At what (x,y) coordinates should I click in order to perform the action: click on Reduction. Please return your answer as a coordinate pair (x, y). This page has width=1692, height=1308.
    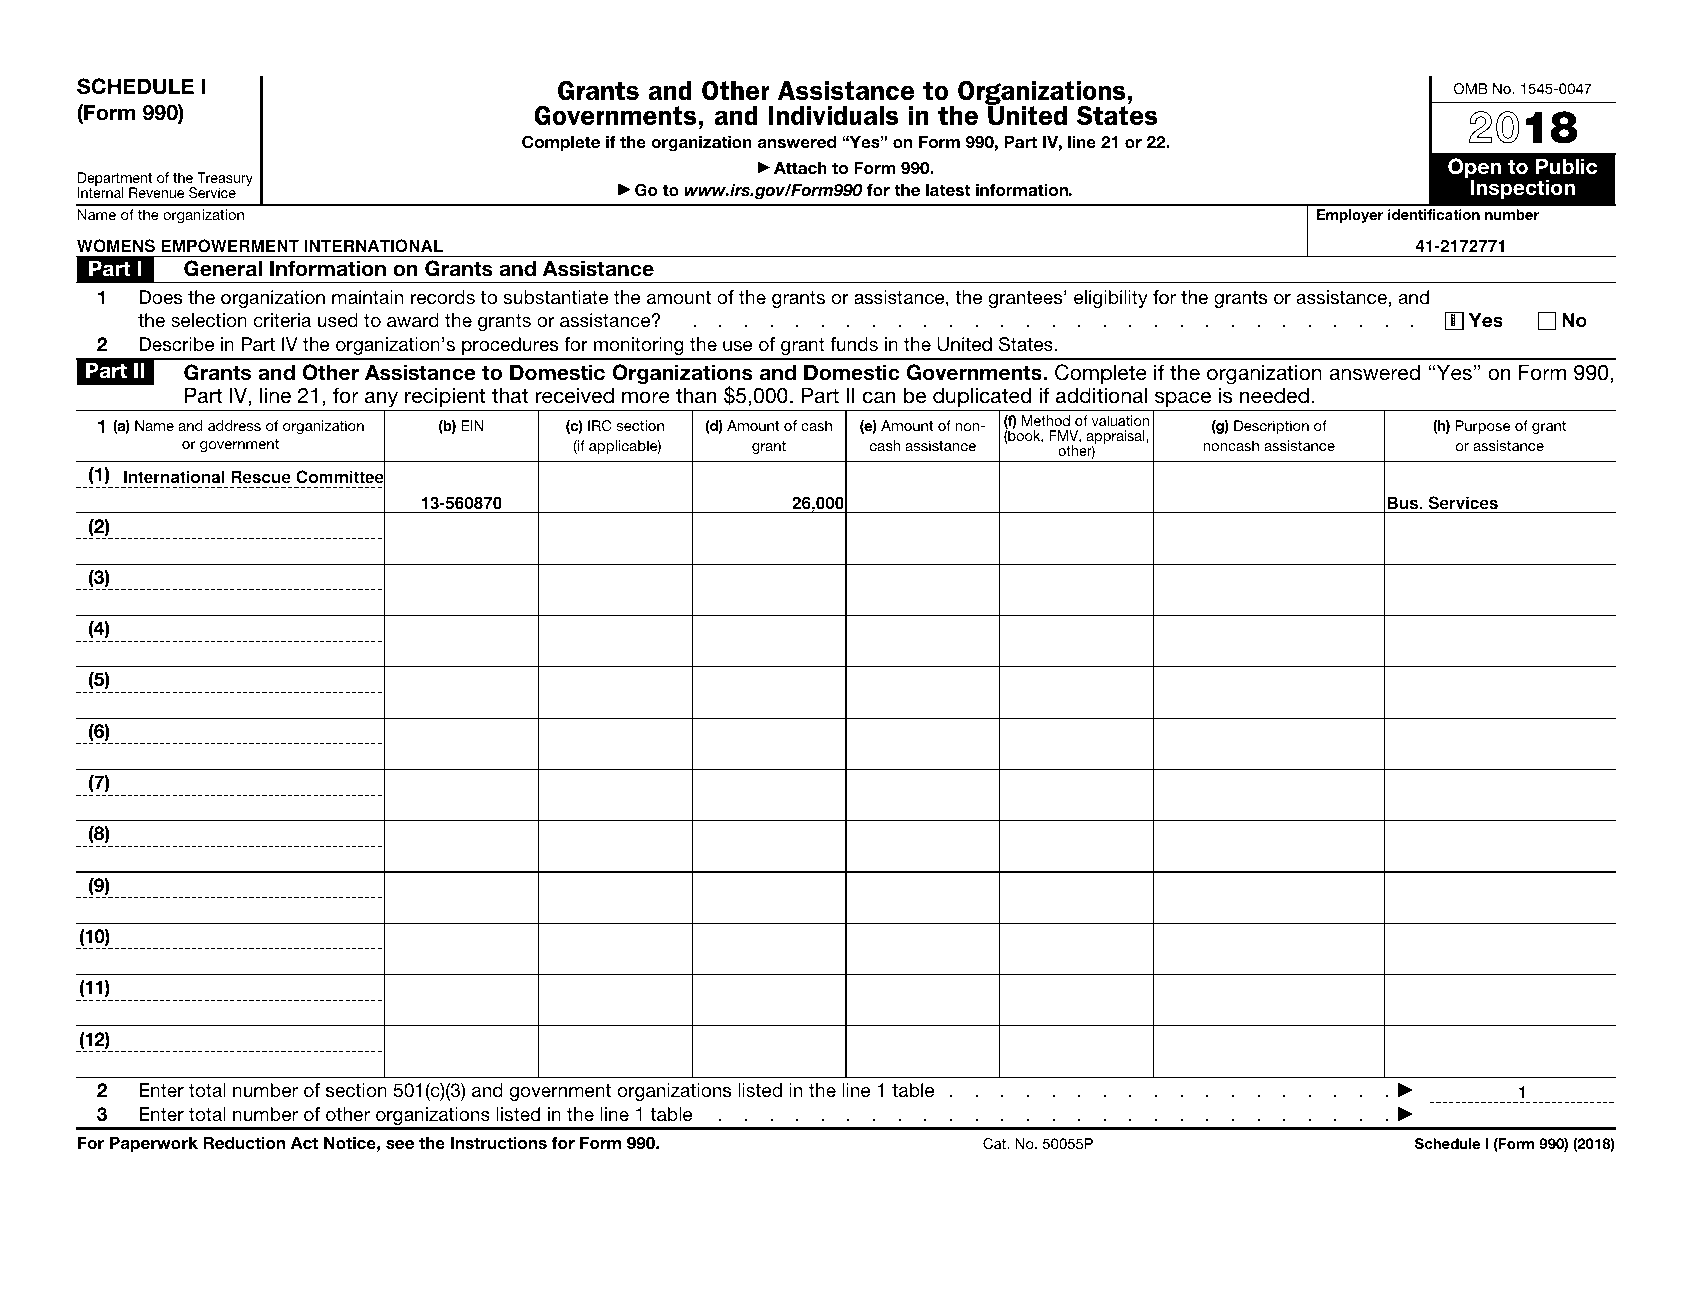
    Looking at the image, I should click on (244, 1143).
